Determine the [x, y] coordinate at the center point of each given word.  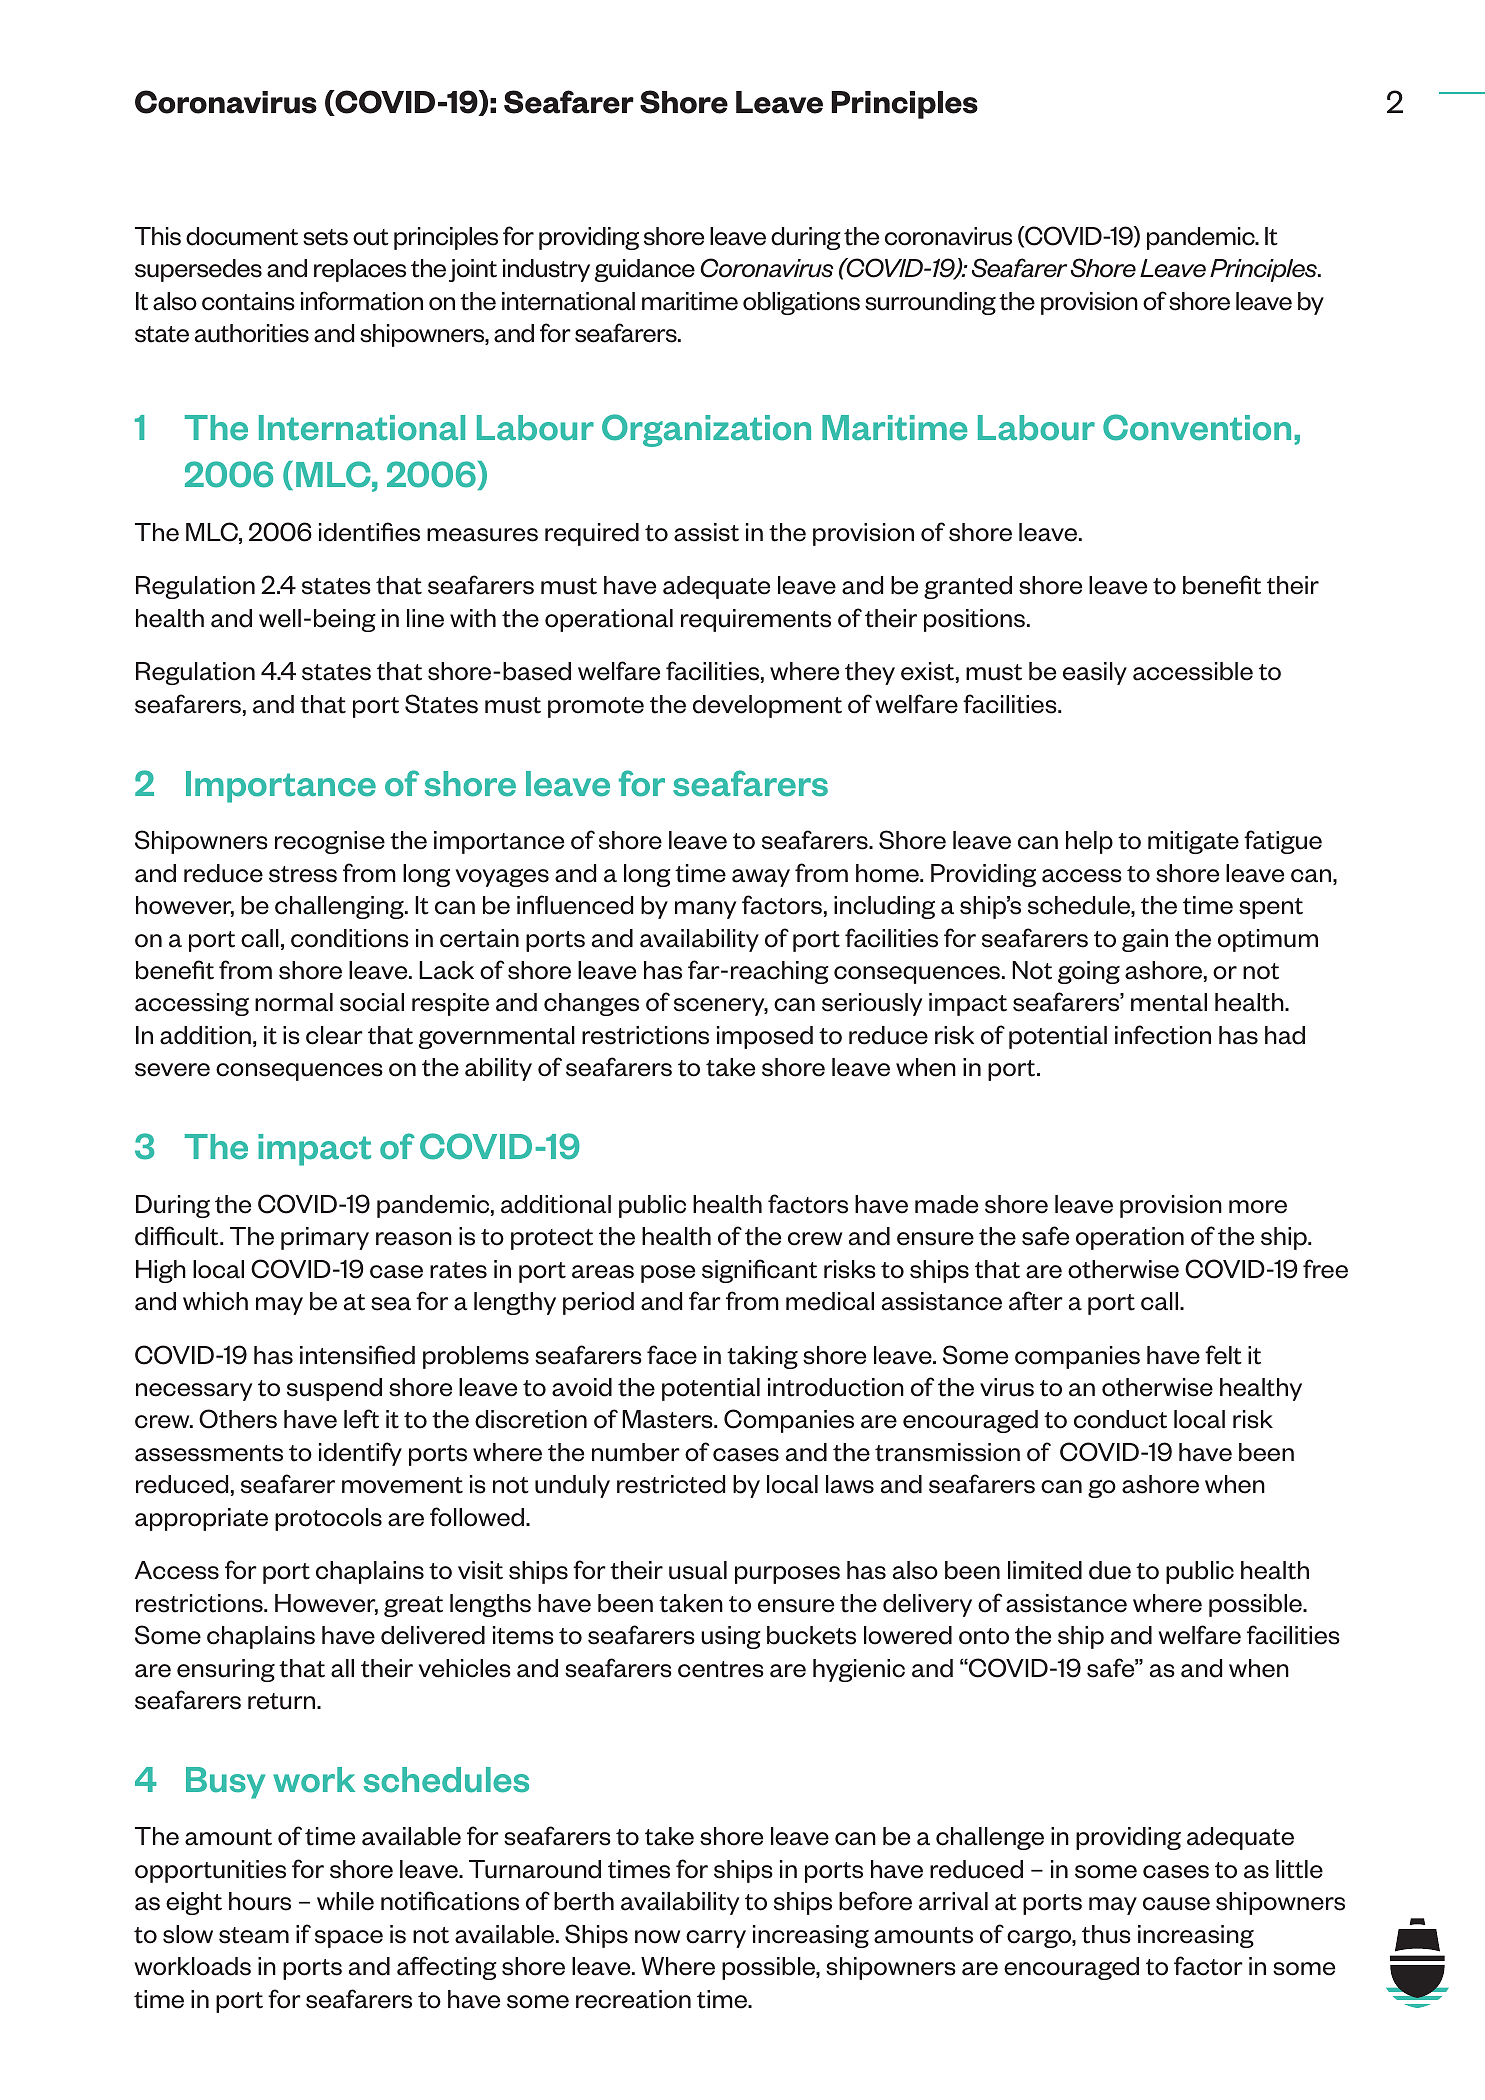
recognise [330, 842]
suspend [334, 1389]
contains [248, 301]
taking [762, 1357]
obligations [801, 303]
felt [1223, 1355]
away [761, 878]
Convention [1197, 427]
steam [254, 1935]
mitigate [1193, 842]
